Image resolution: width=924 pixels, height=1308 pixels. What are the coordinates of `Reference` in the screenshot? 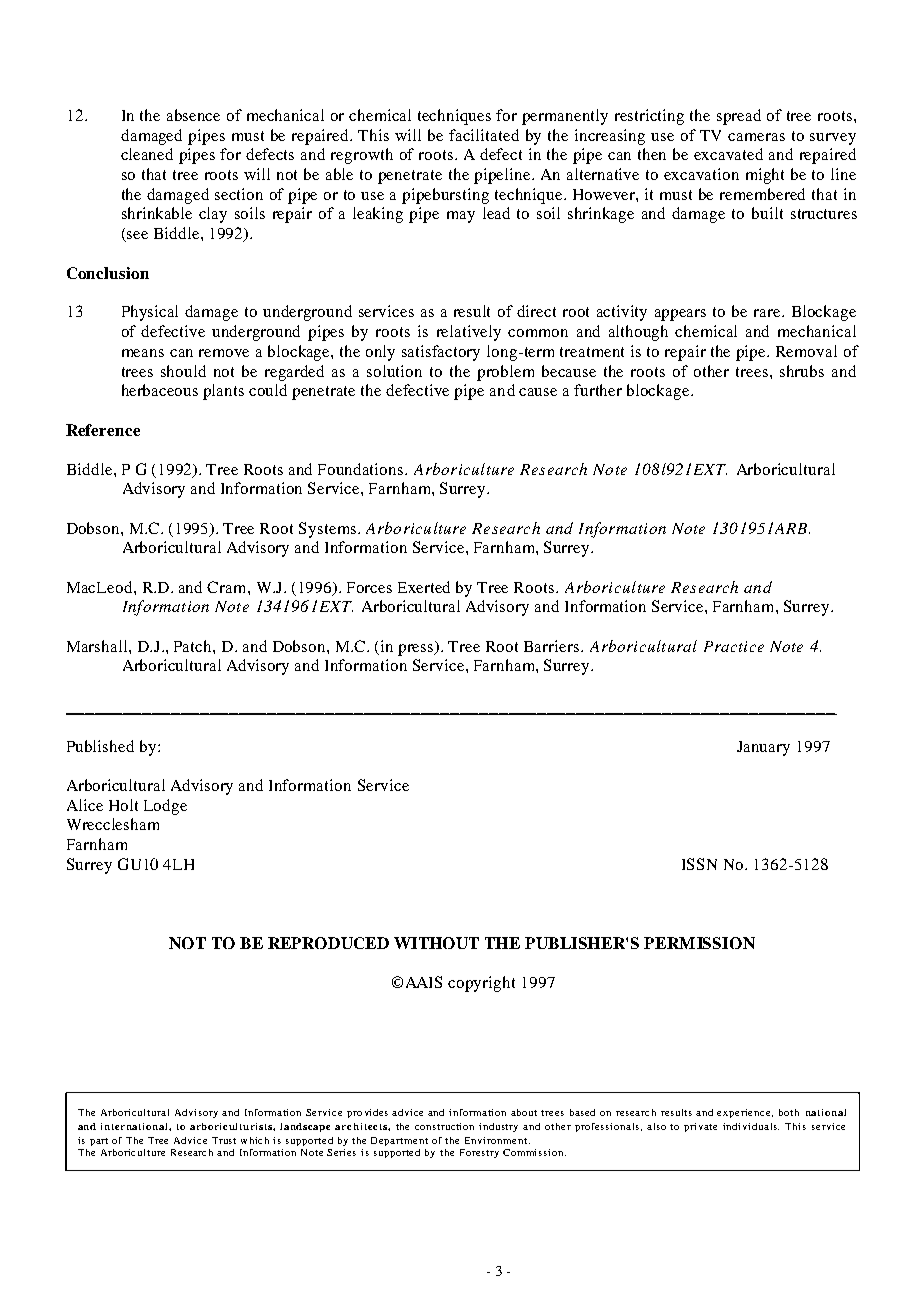 It's located at (103, 430).
